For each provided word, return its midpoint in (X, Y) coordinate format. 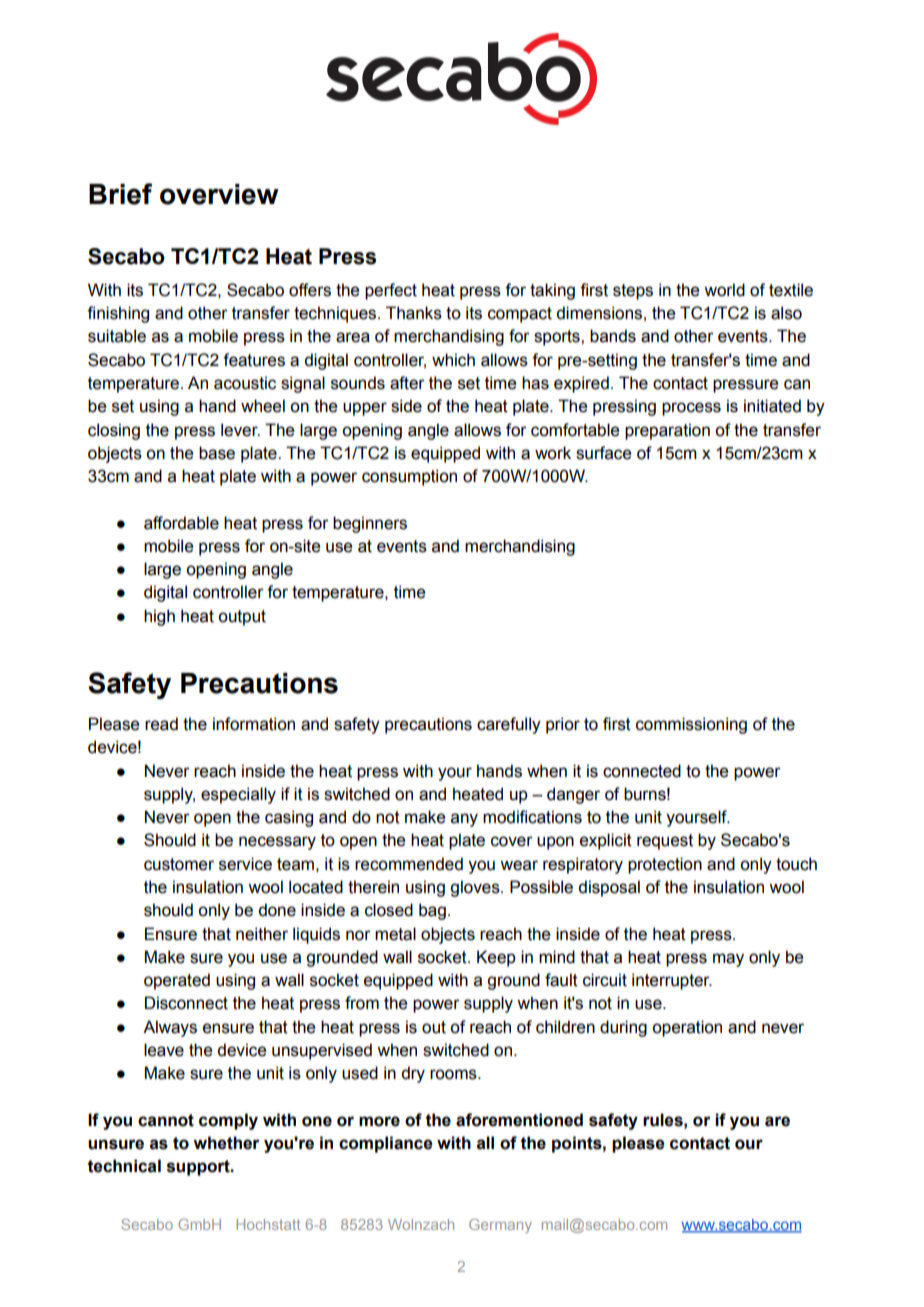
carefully (509, 725)
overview (219, 194)
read (161, 724)
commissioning (691, 725)
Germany (500, 1226)
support (199, 1168)
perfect (391, 291)
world (724, 290)
